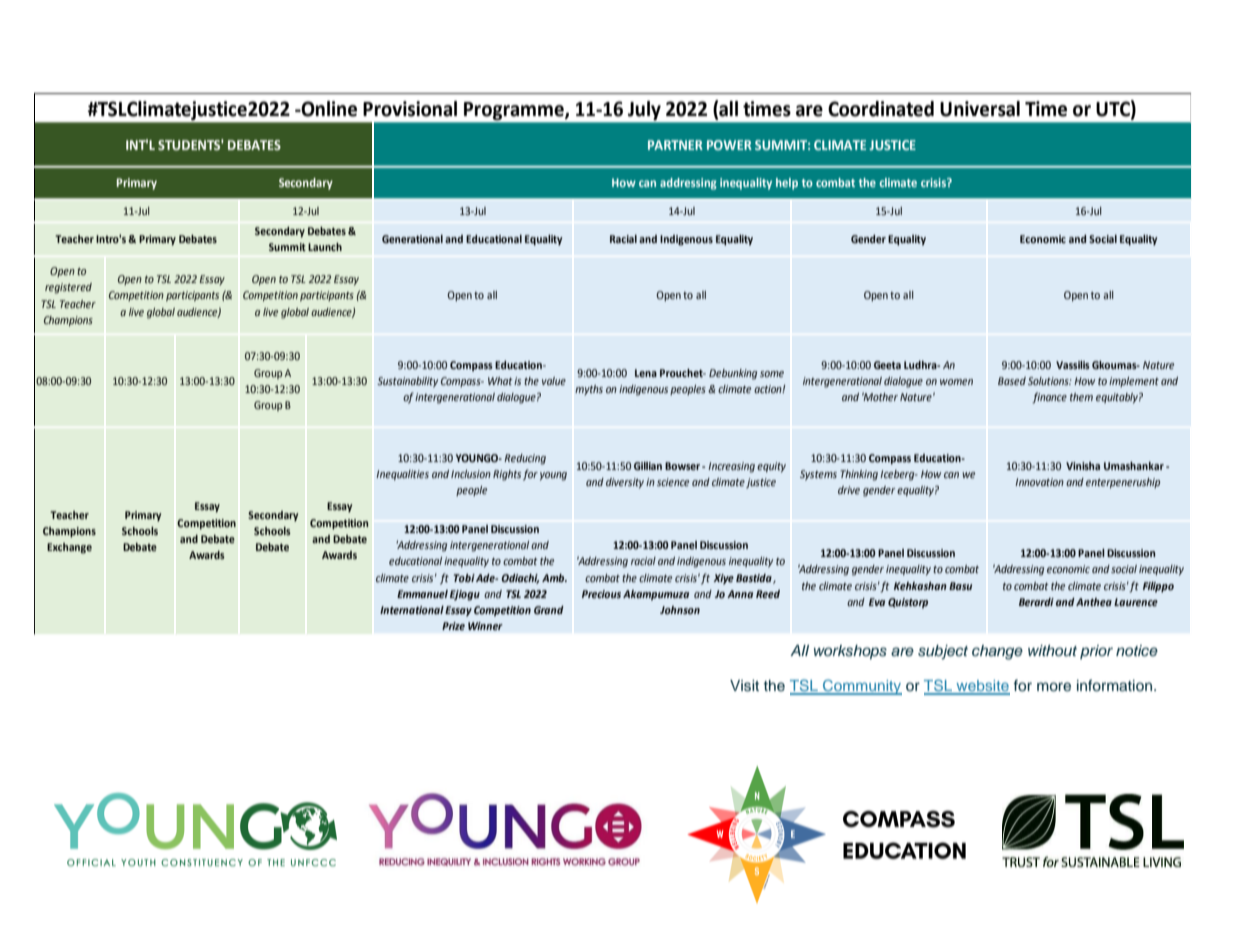 This document has width=1233, height=952. Describe the element at coordinates (980, 109) in the document. I see `Universal` at that location.
